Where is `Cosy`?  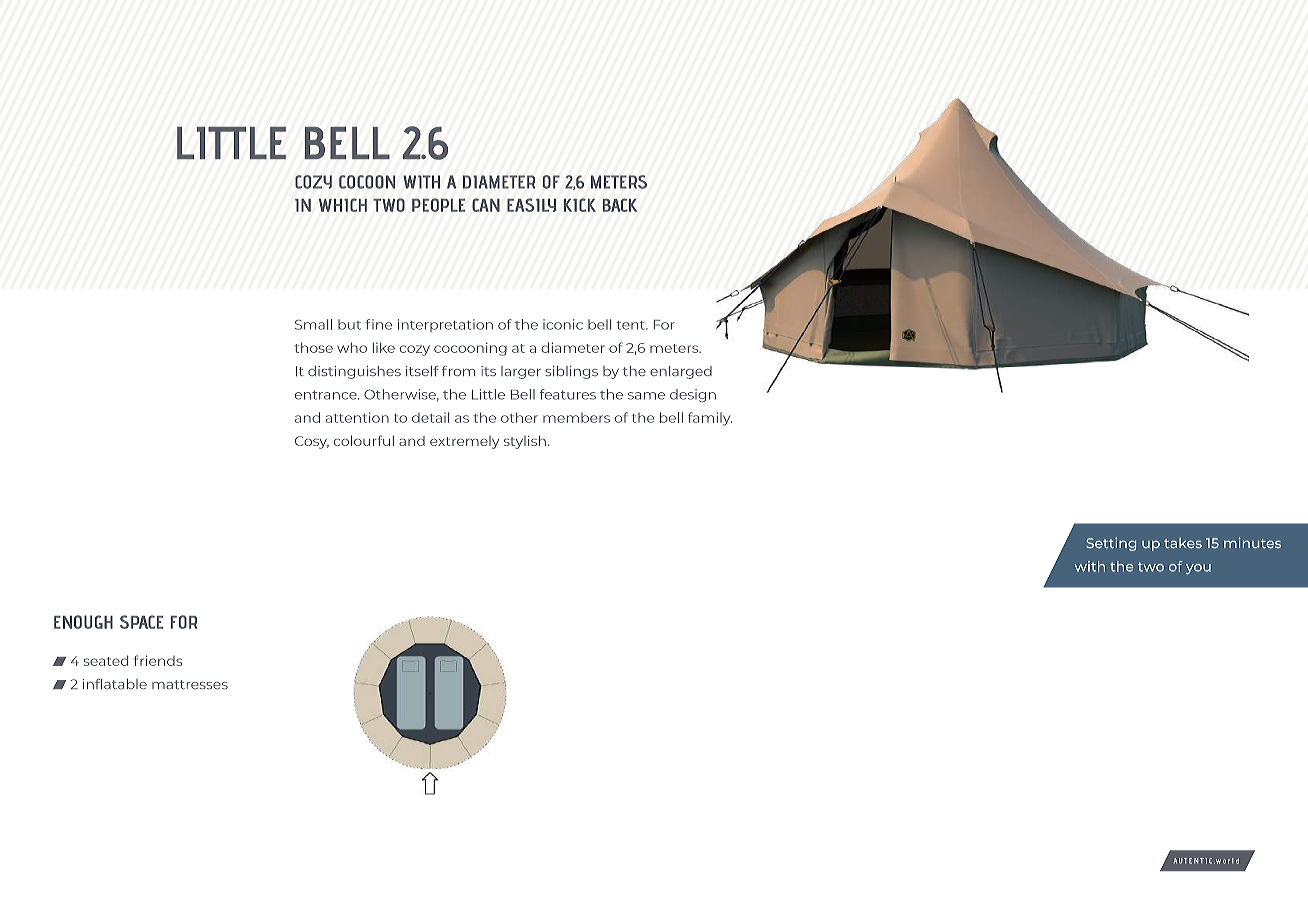
Cosy is located at coordinates (312, 442).
